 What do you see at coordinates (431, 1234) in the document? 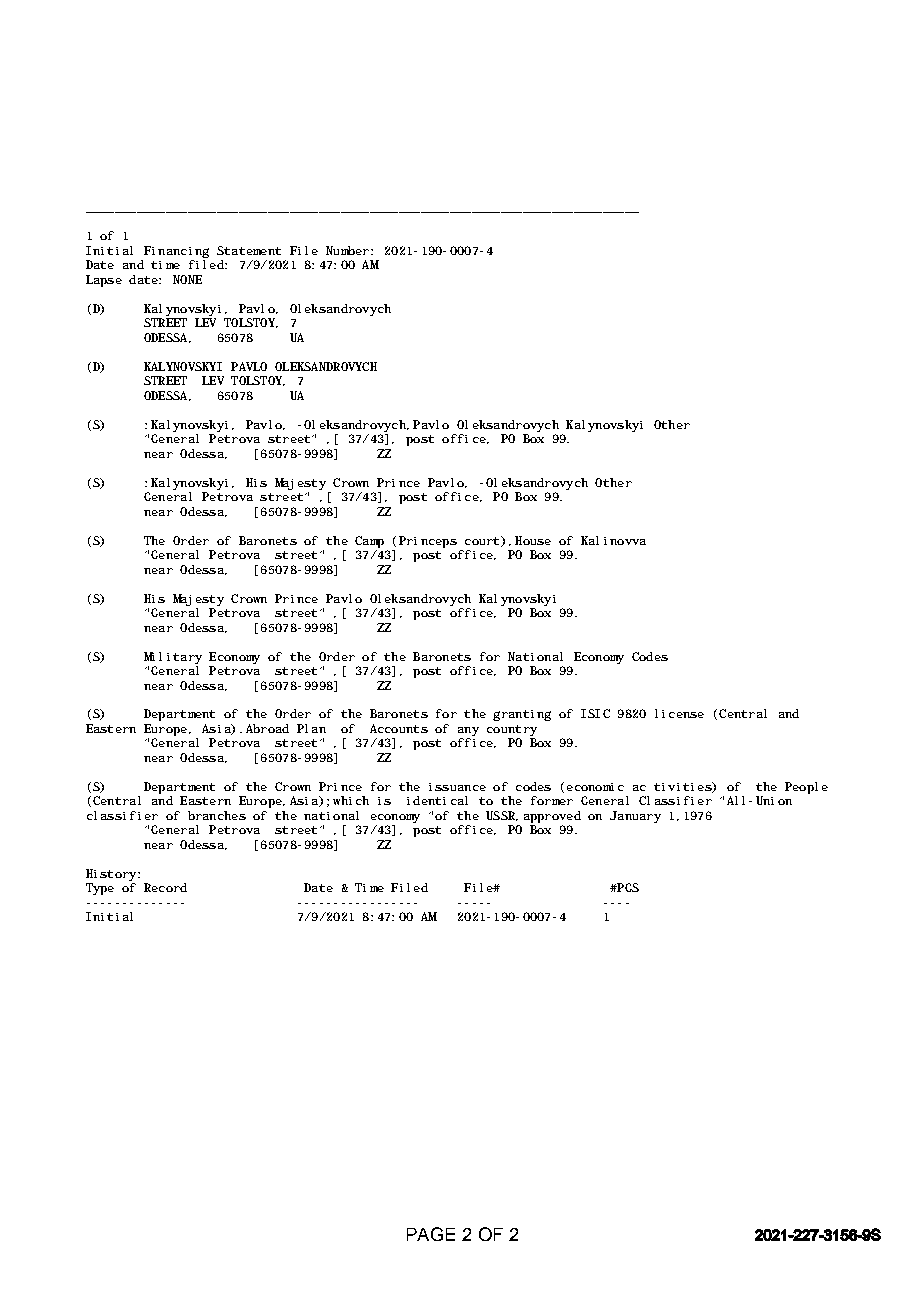
I see `PAGE` at bounding box center [431, 1234].
